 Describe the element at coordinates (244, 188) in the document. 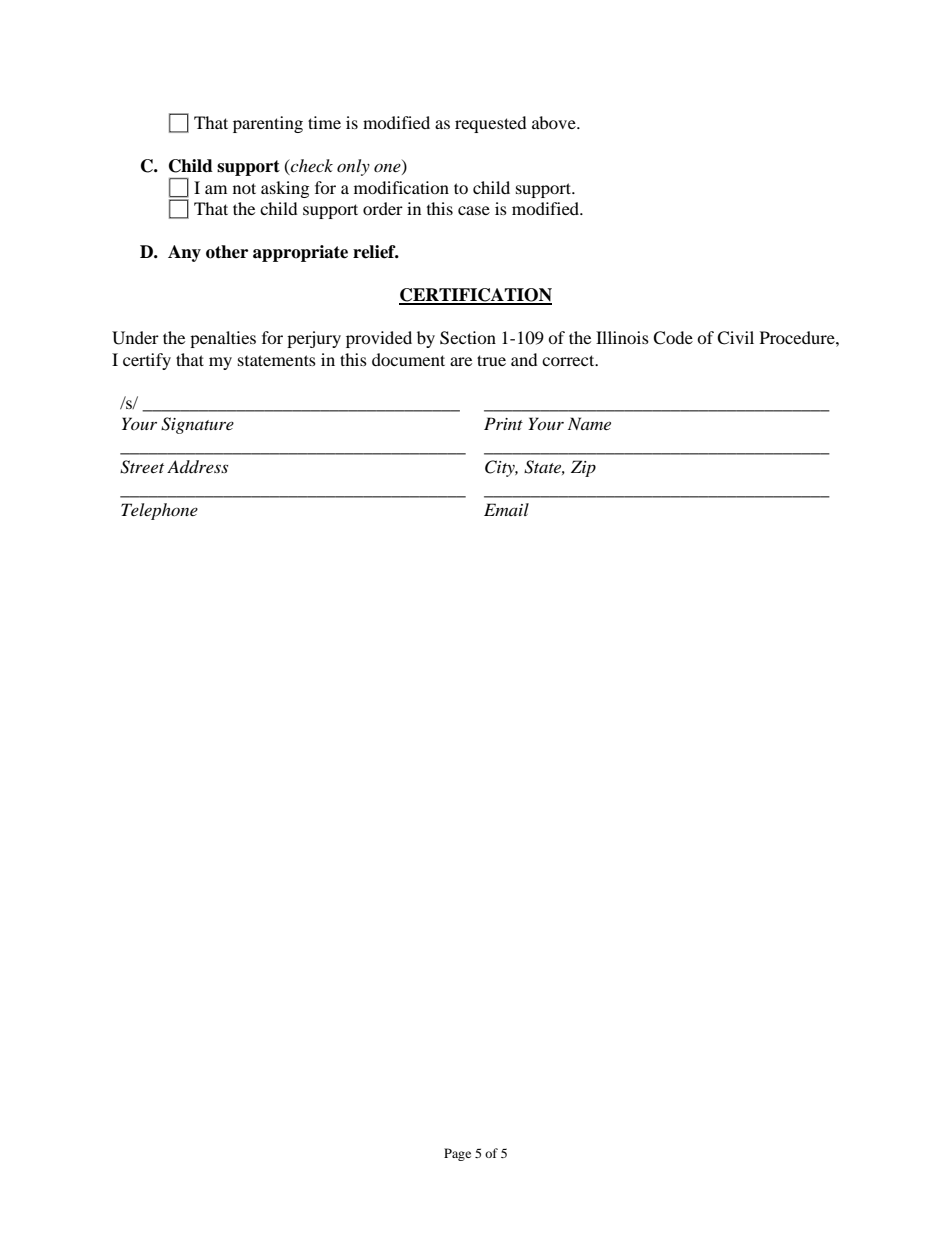

I see `not` at that location.
